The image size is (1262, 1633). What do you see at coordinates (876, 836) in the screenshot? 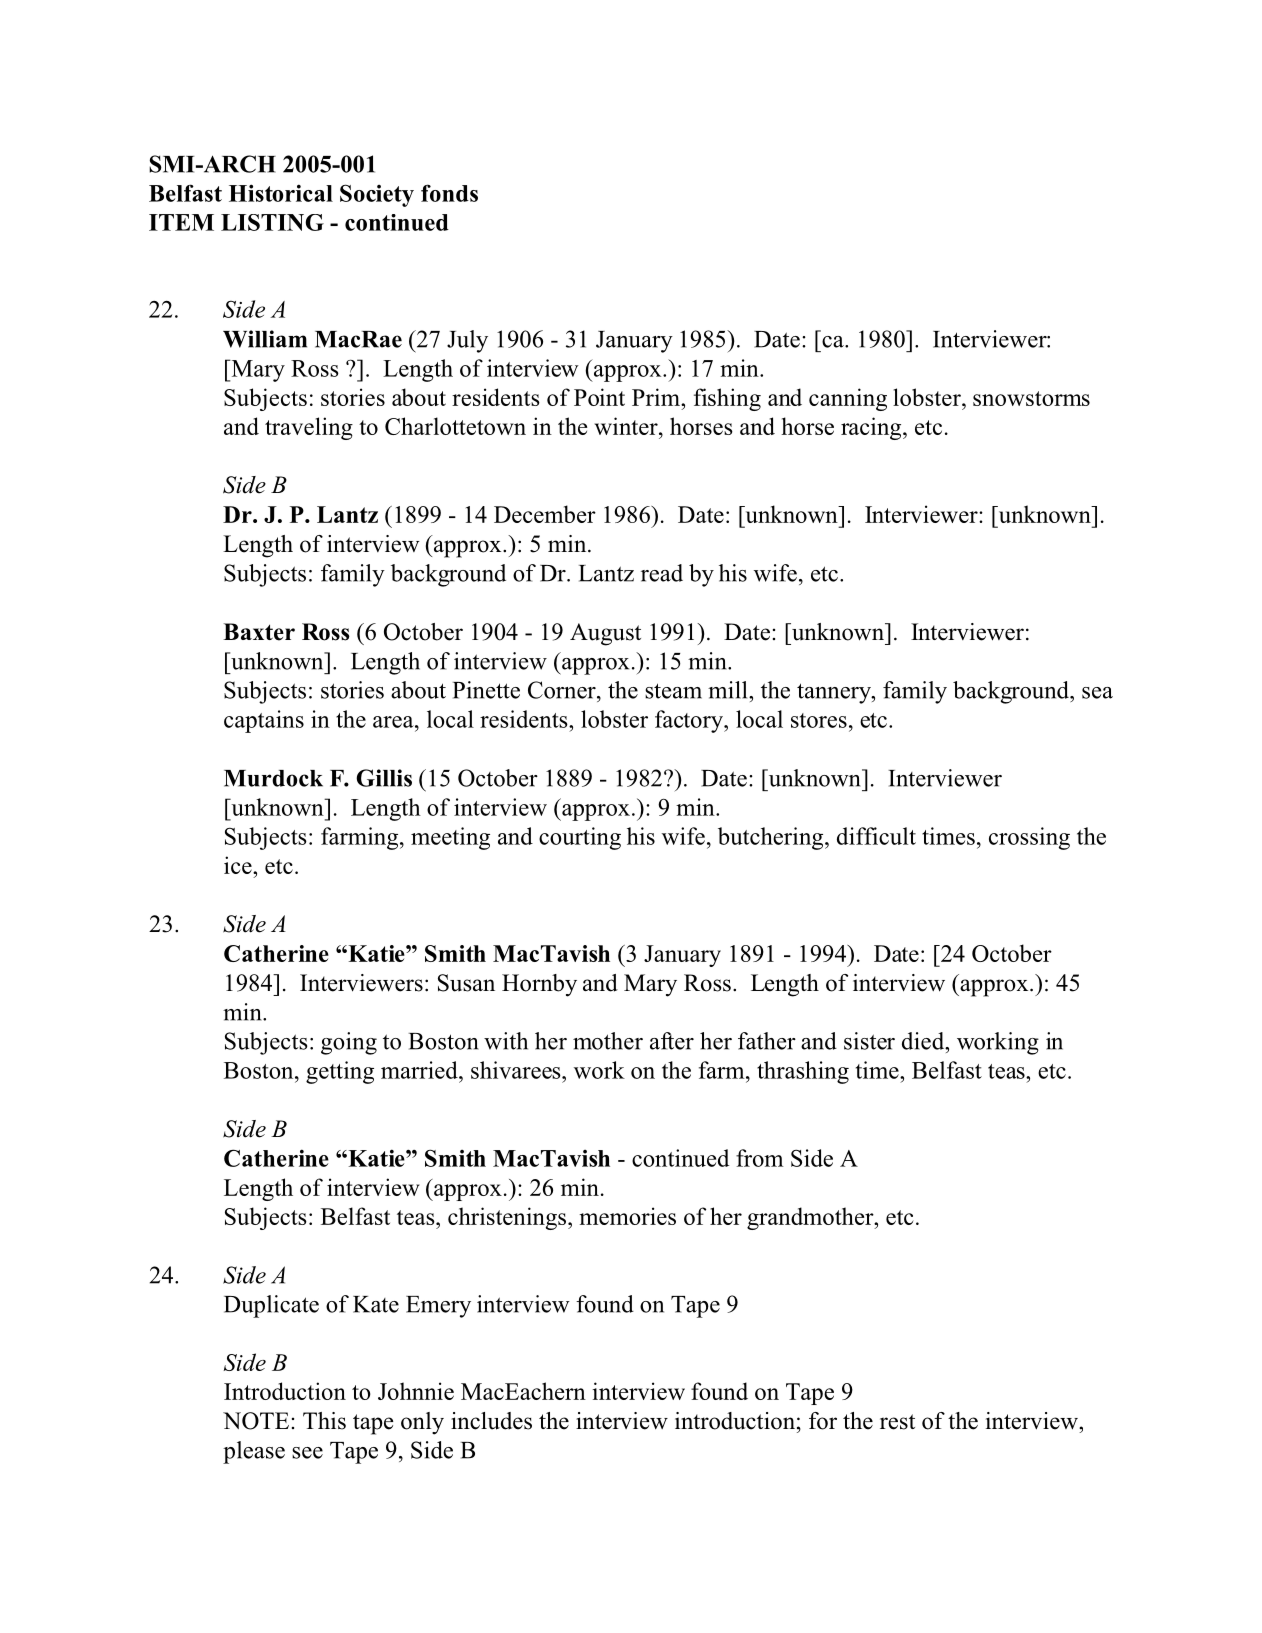
I see `difficult` at bounding box center [876, 836].
